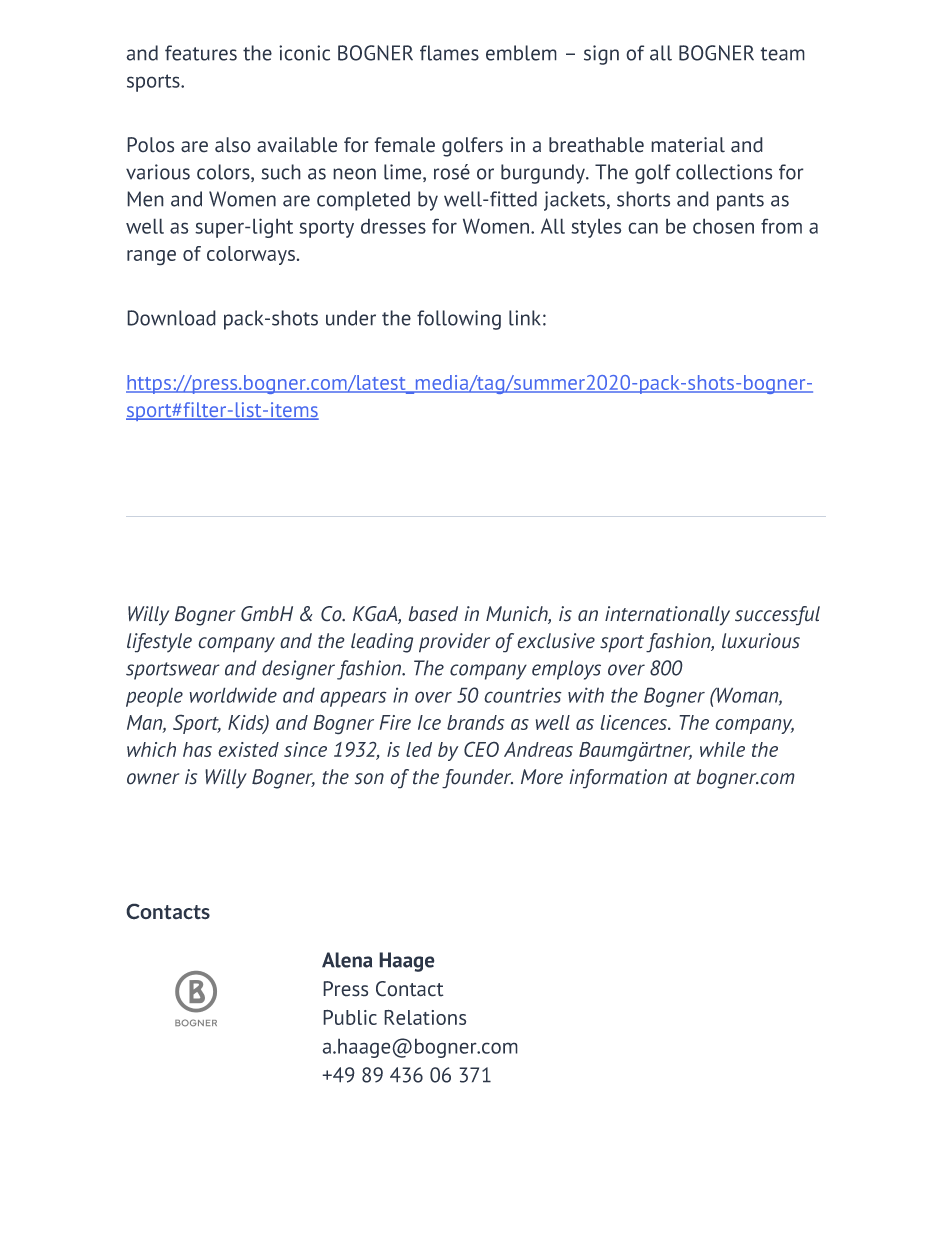 The width and height of the image is (952, 1233). I want to click on features, so click(201, 53).
